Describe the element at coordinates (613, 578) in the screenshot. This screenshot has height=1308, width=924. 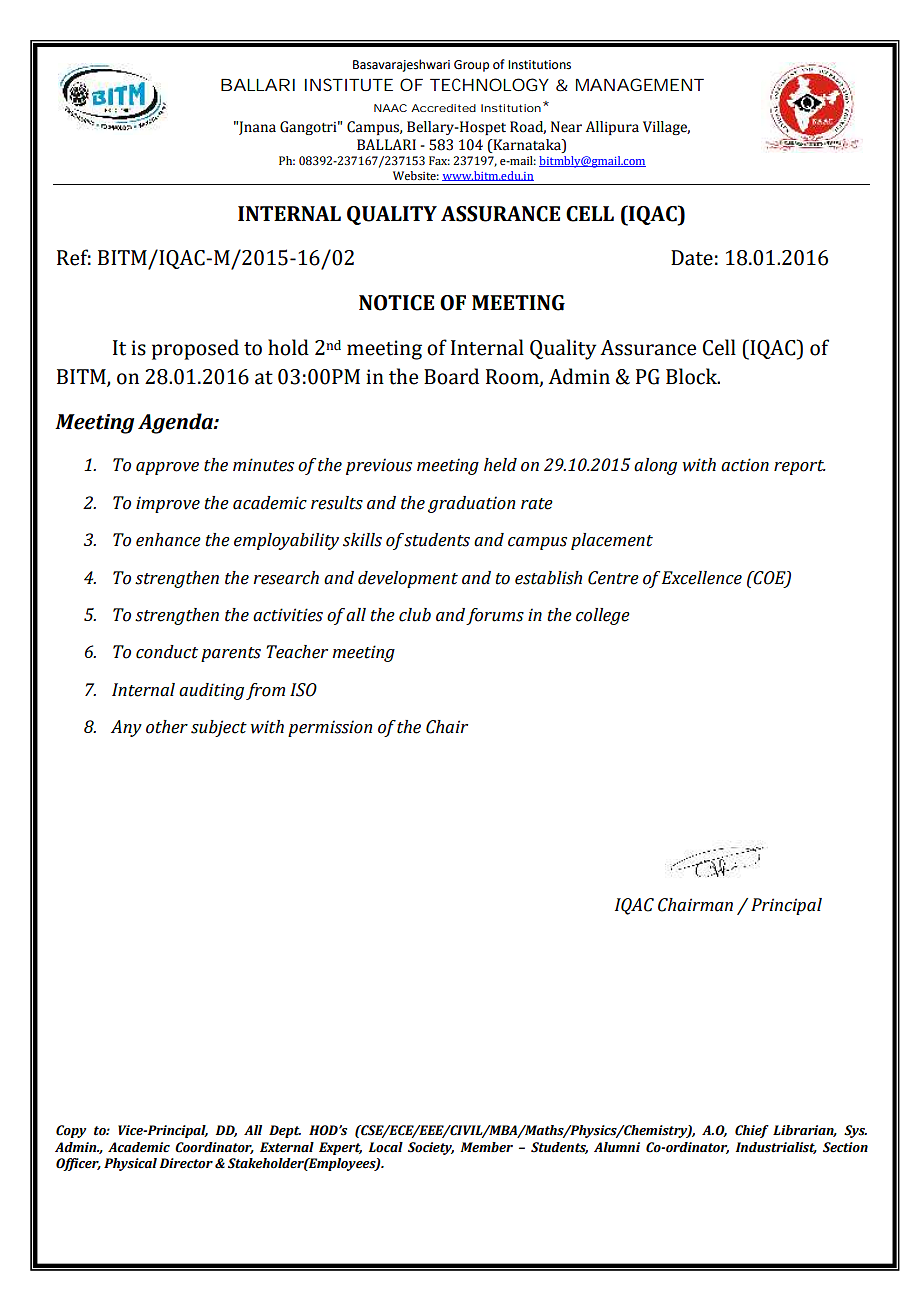
I see `Centre` at that location.
